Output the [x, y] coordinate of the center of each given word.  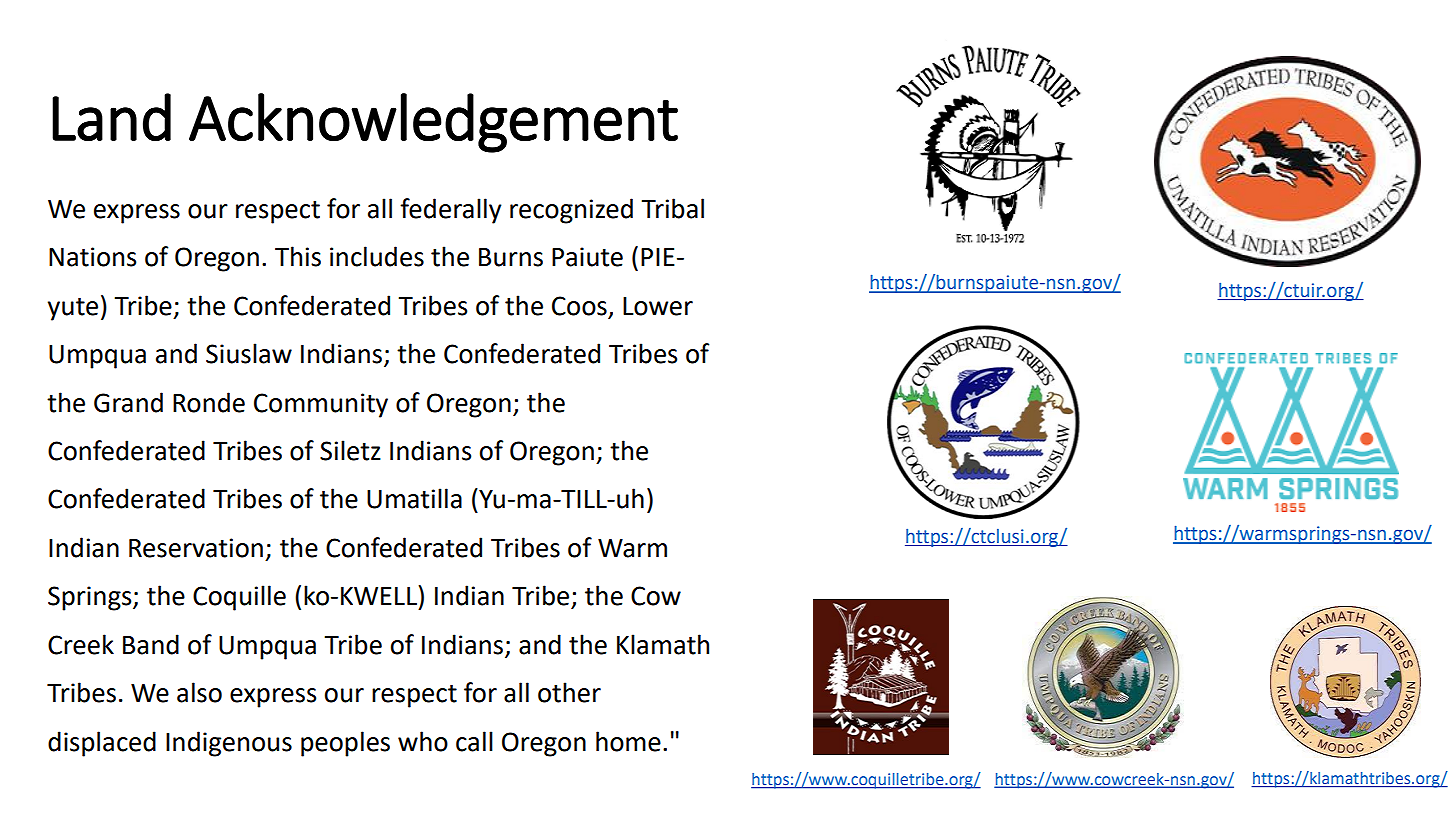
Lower [658, 306]
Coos [579, 306]
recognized [571, 211]
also [199, 692]
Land [111, 117]
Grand [128, 402]
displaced [102, 744]
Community [321, 405]
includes [377, 256]
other [569, 692]
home [628, 741]
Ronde [209, 402]
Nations [92, 257]
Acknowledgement [433, 123]
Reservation [196, 548]
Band [151, 644]
